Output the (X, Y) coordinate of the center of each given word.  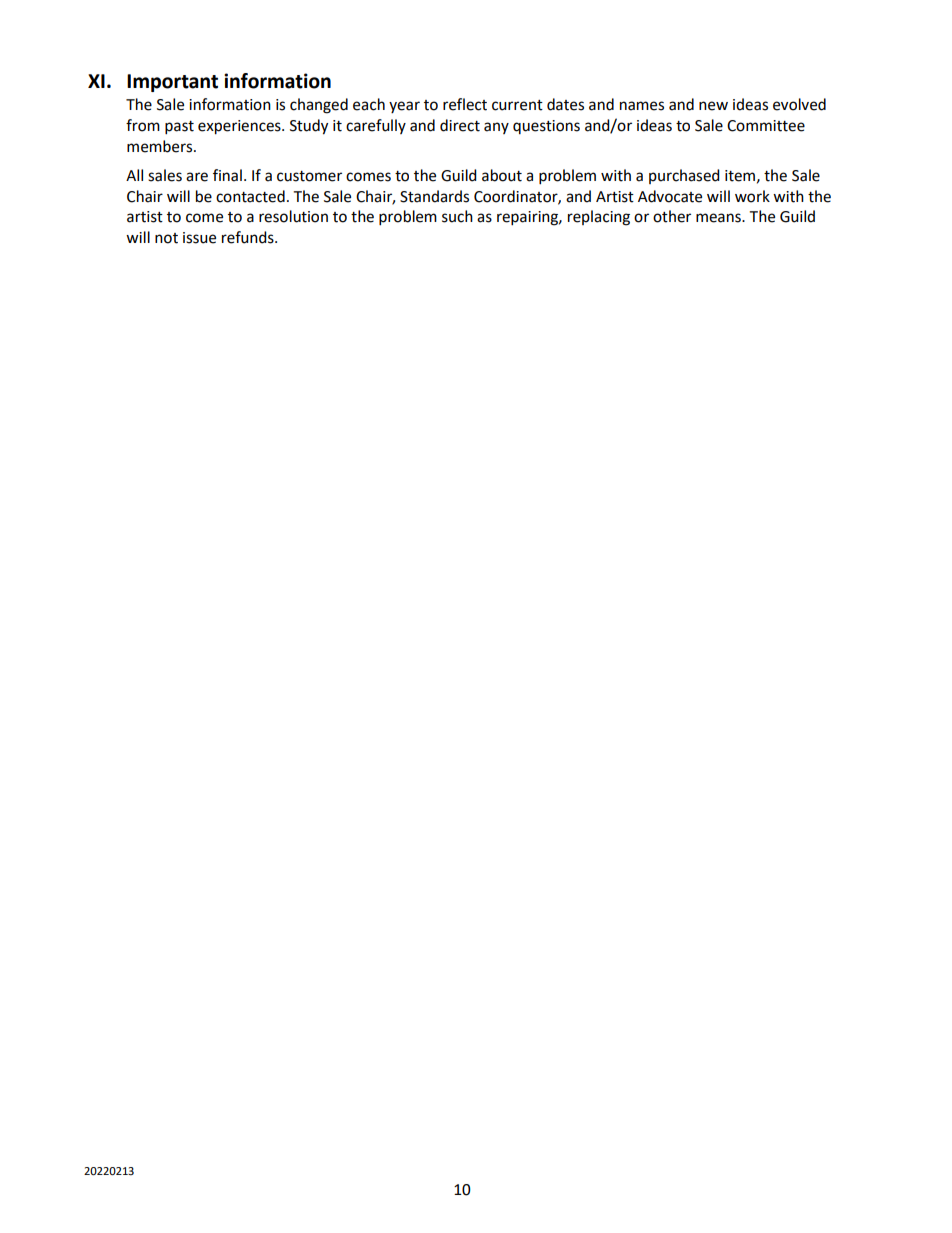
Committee (766, 126)
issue (199, 238)
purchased (684, 176)
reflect (465, 104)
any (496, 128)
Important (172, 83)
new (713, 106)
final (227, 175)
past (179, 128)
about (502, 175)
